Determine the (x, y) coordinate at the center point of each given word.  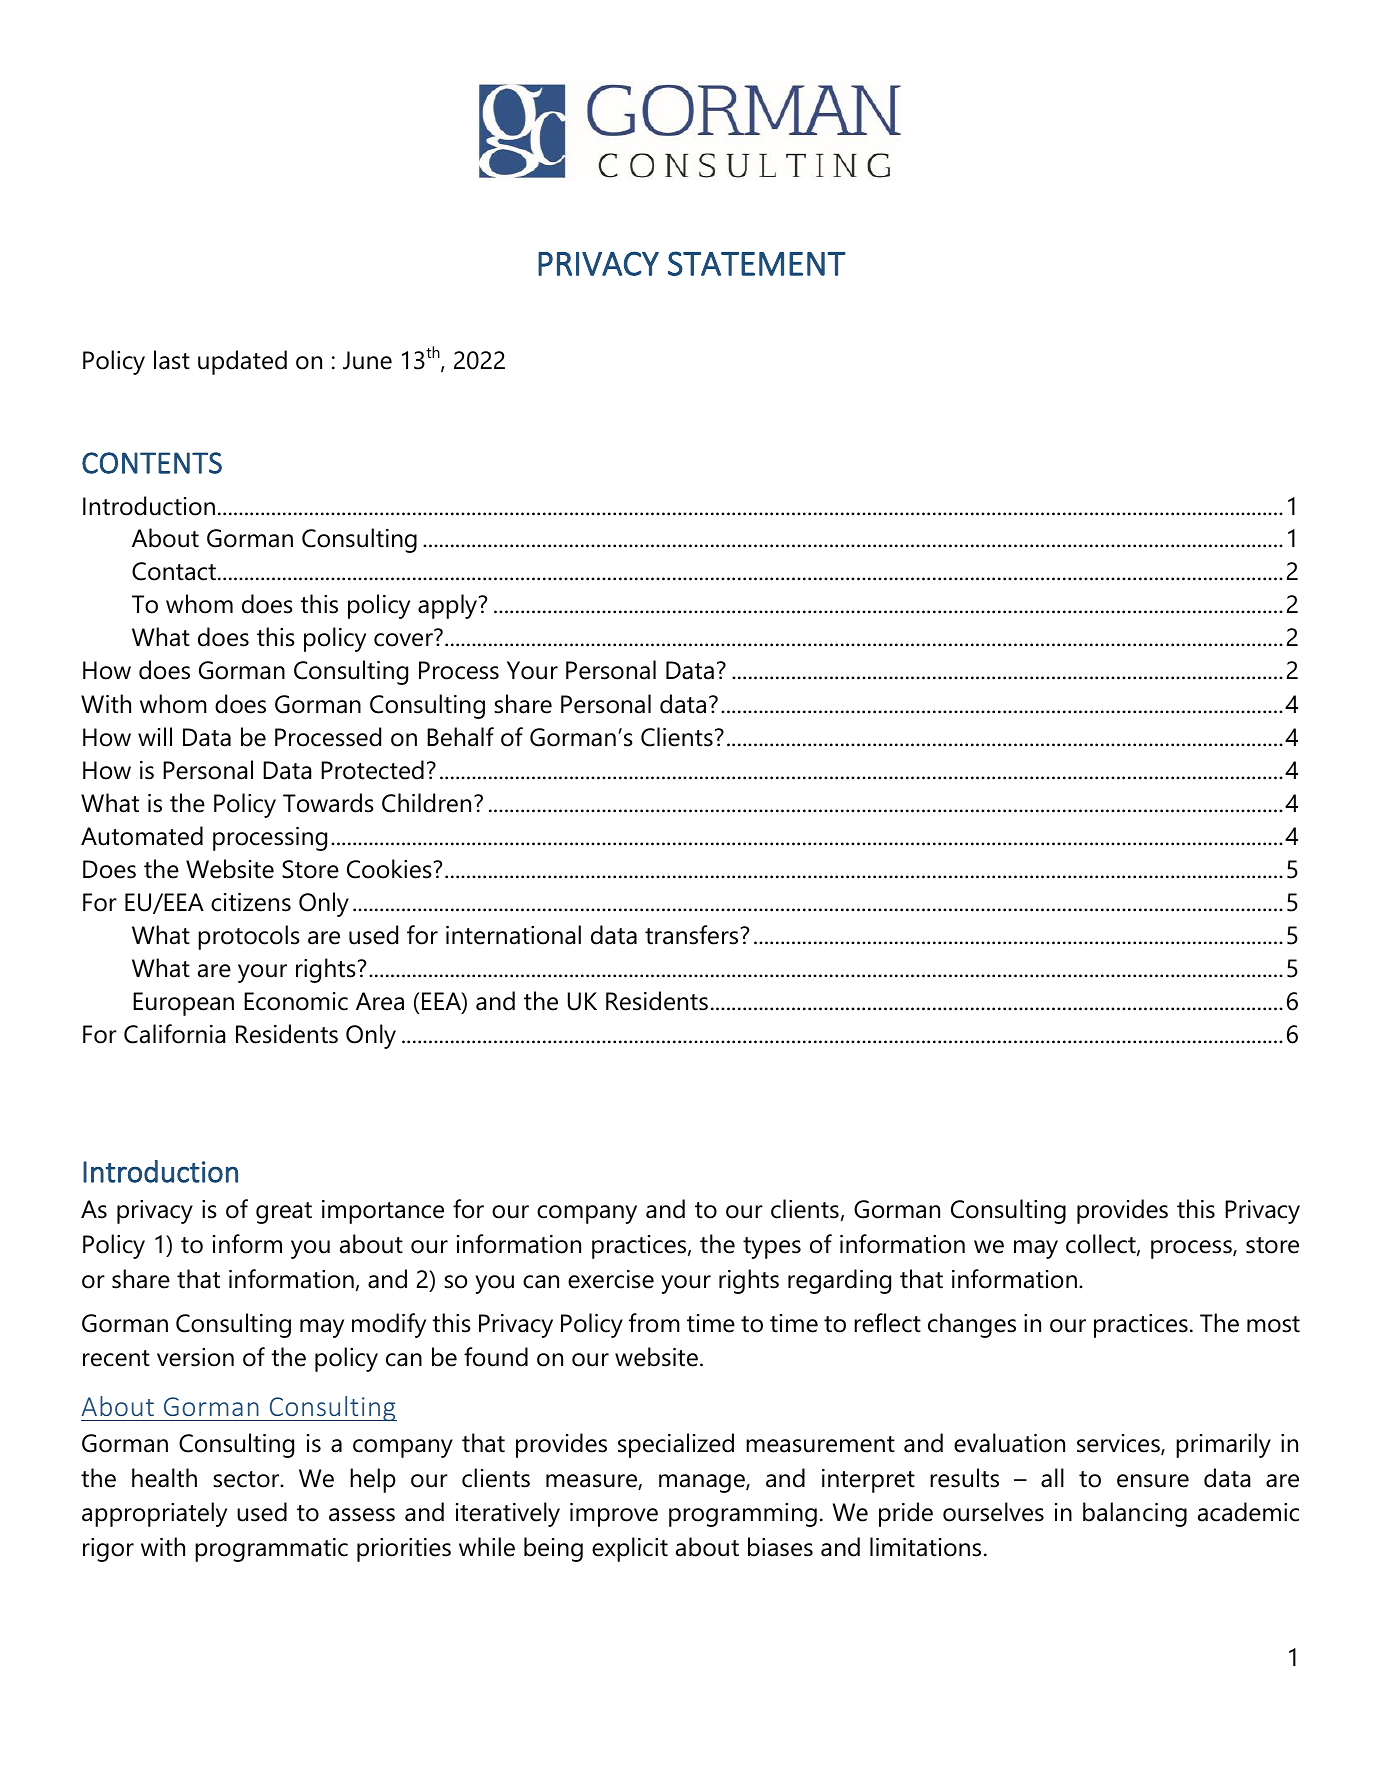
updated (242, 362)
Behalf (460, 737)
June (367, 360)
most (1273, 1324)
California (174, 1034)
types (772, 1248)
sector (247, 1479)
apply (449, 606)
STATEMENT (757, 263)
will (155, 736)
